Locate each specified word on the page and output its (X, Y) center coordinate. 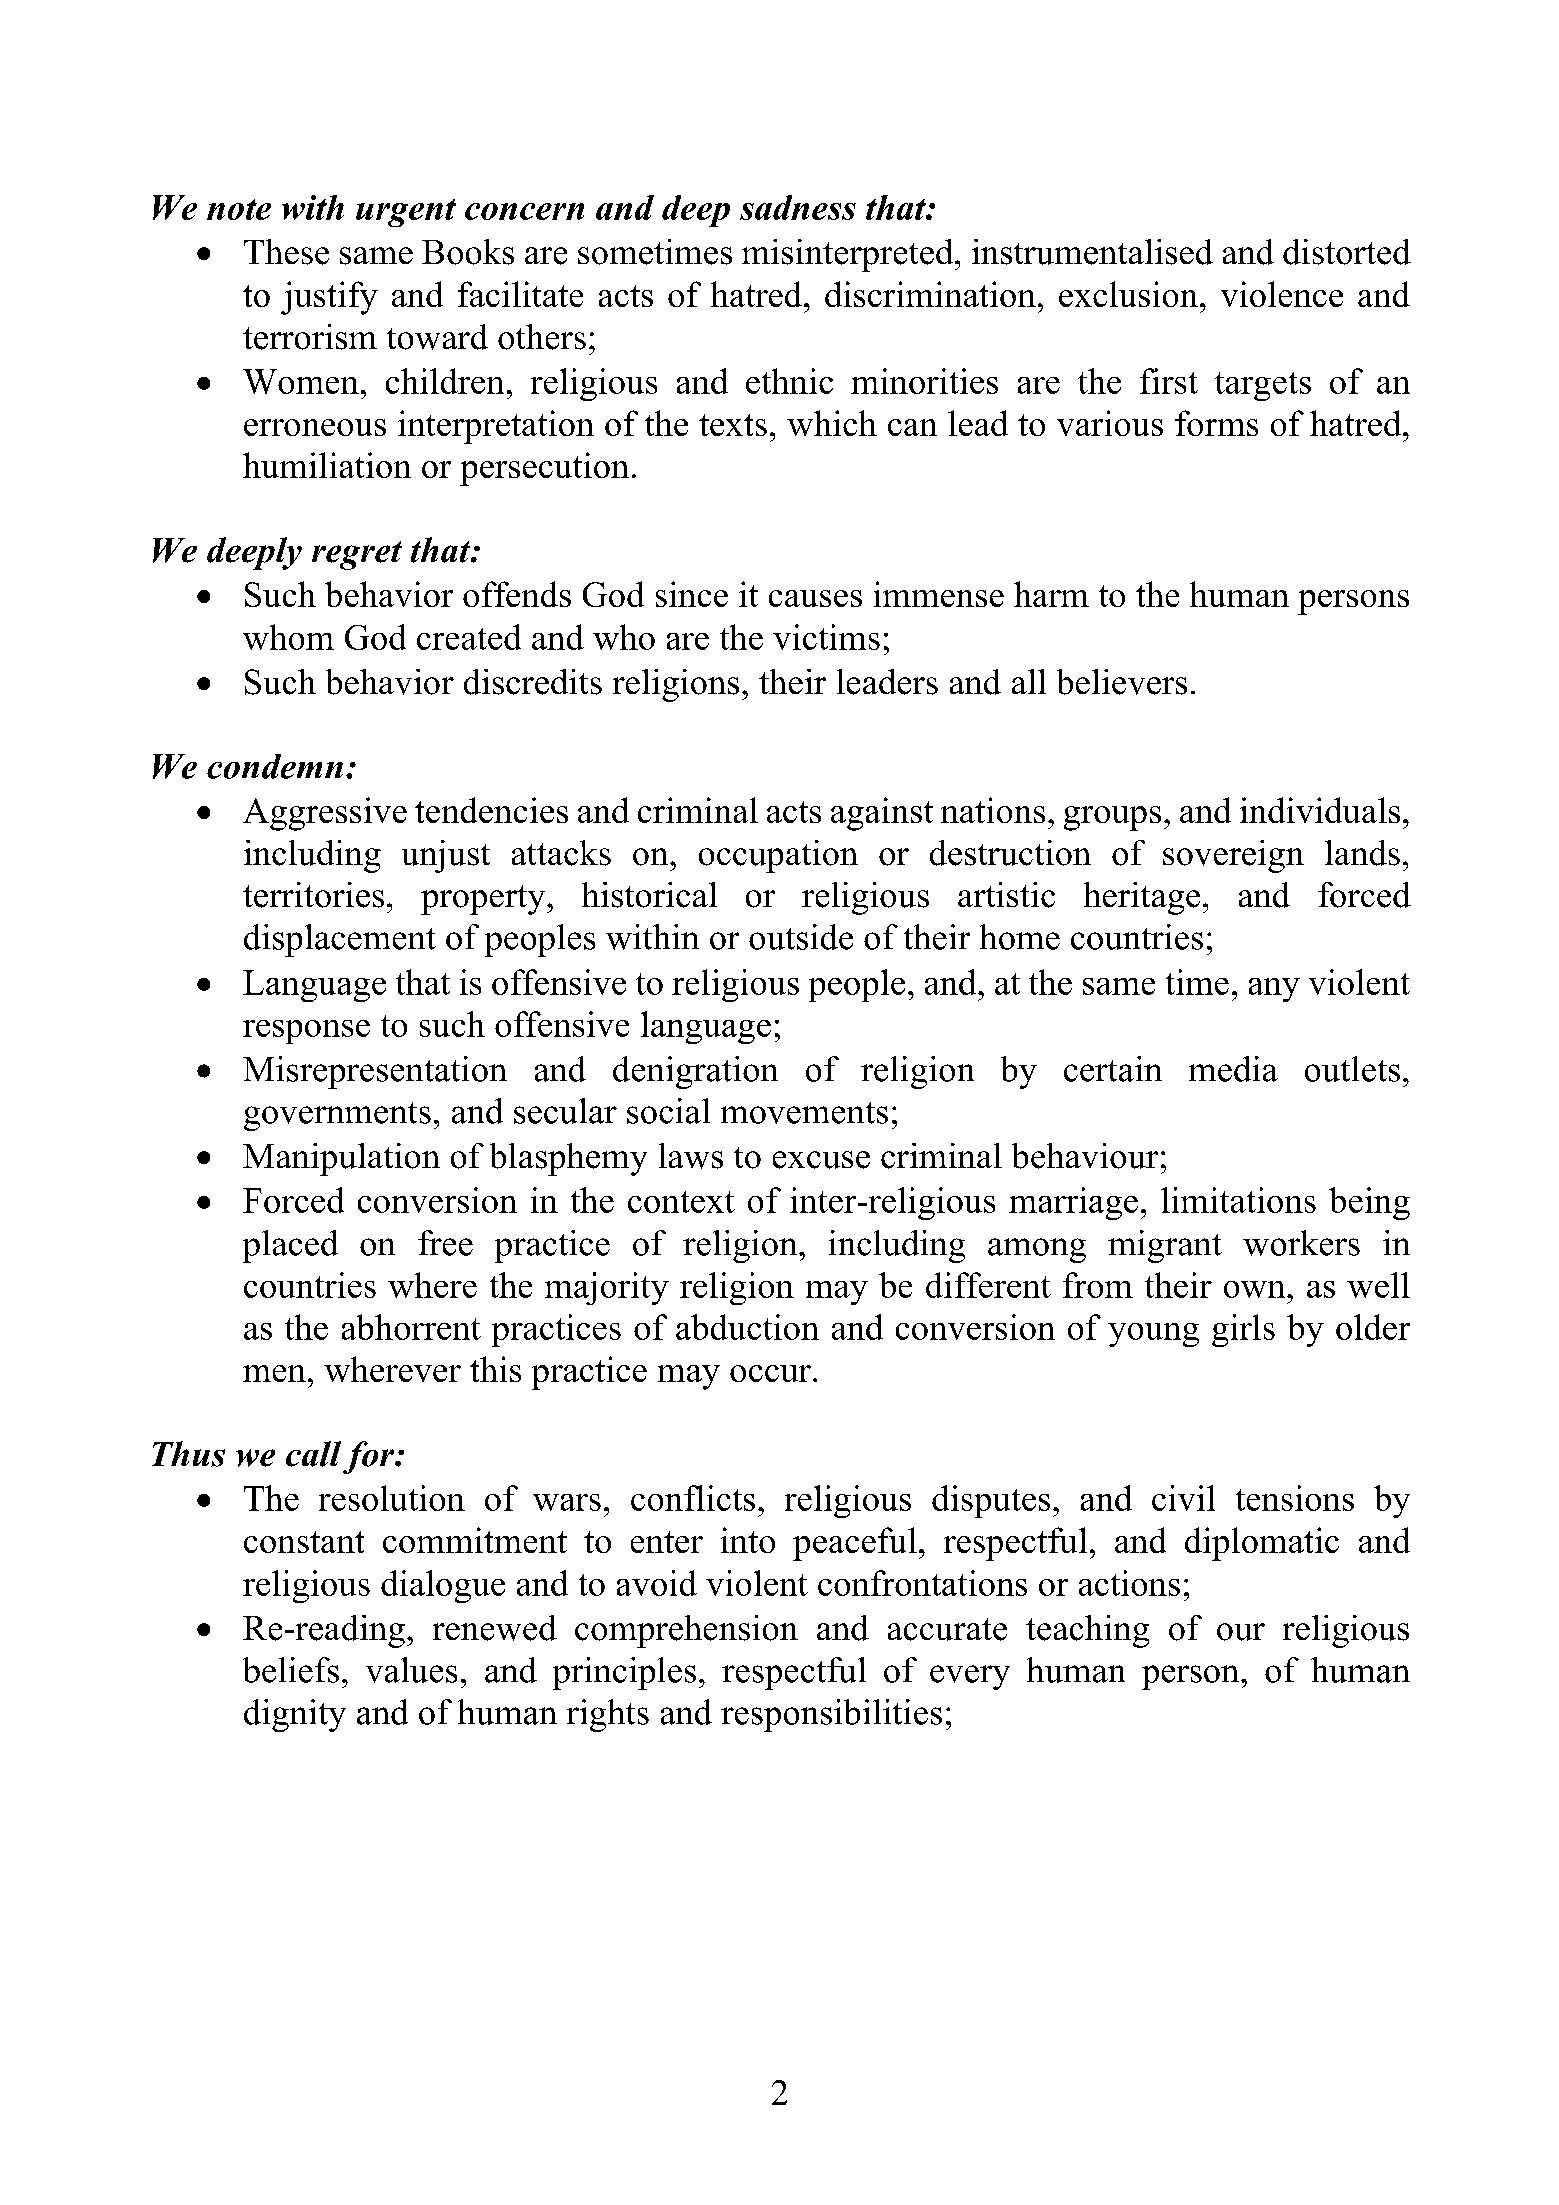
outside (801, 937)
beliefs (291, 1670)
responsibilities (831, 1715)
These (286, 252)
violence (1282, 294)
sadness (798, 207)
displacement (340, 940)
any (1274, 990)
